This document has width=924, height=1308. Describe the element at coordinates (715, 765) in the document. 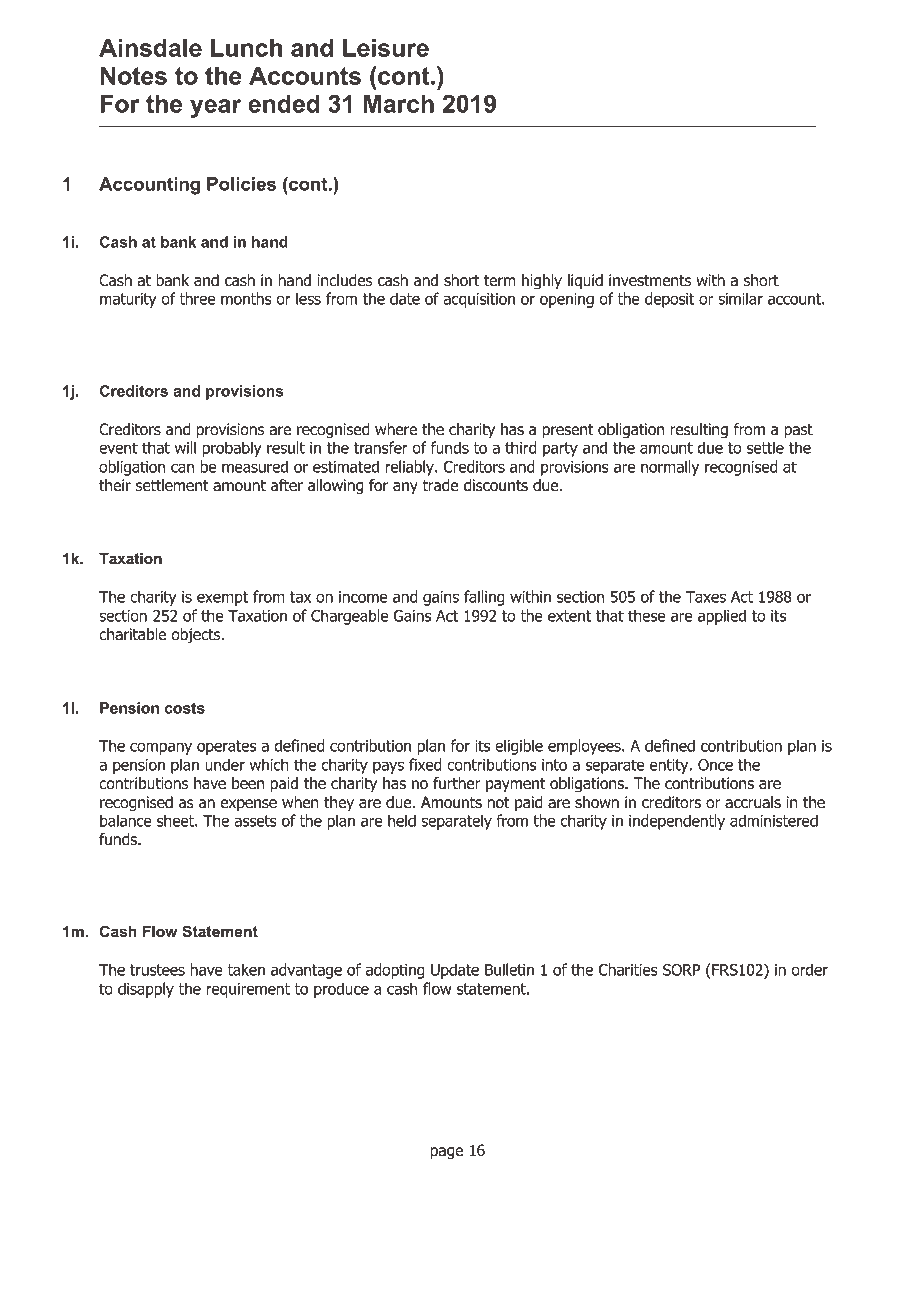

I see `Once` at that location.
